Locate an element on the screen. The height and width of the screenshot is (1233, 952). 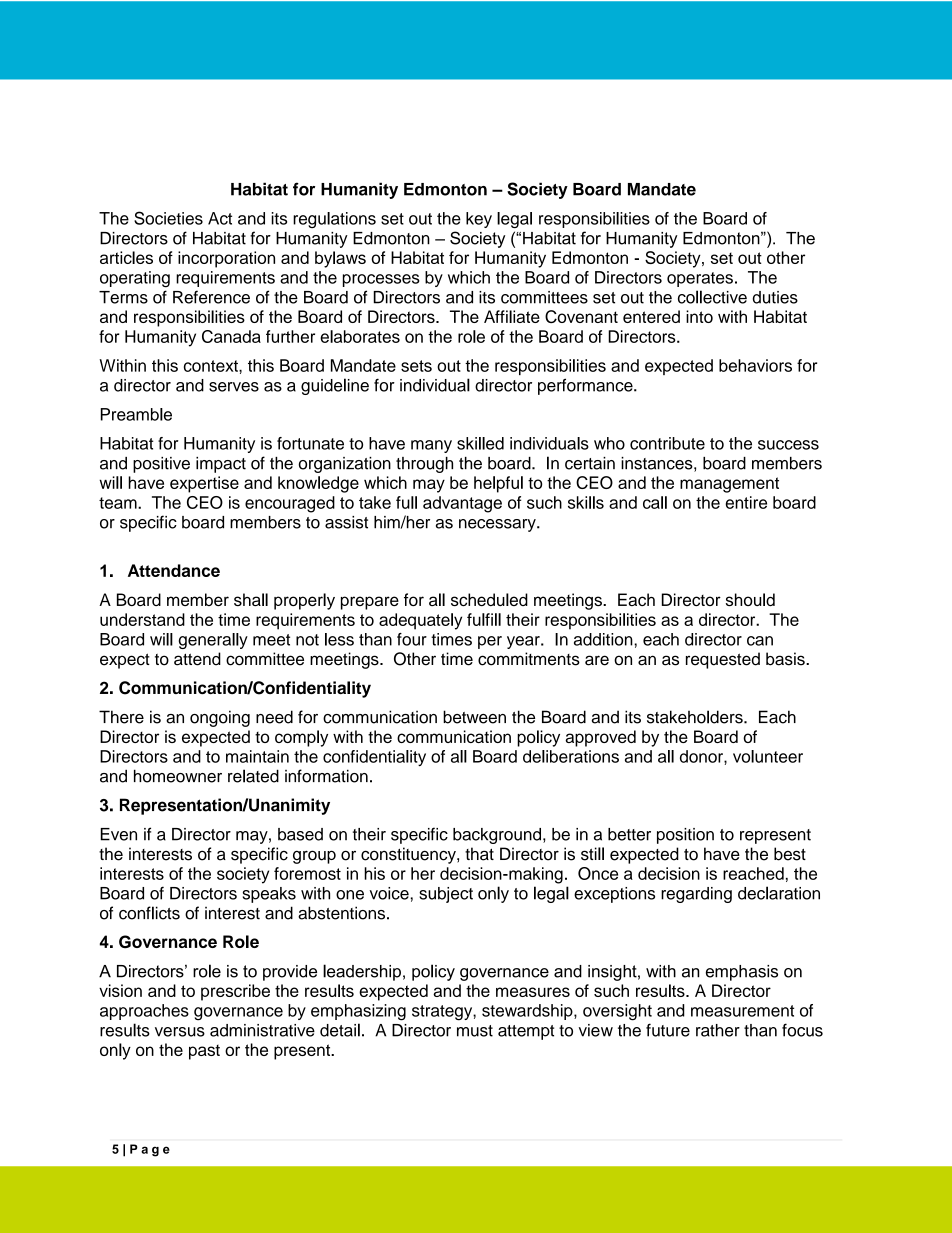
key is located at coordinates (479, 220).
